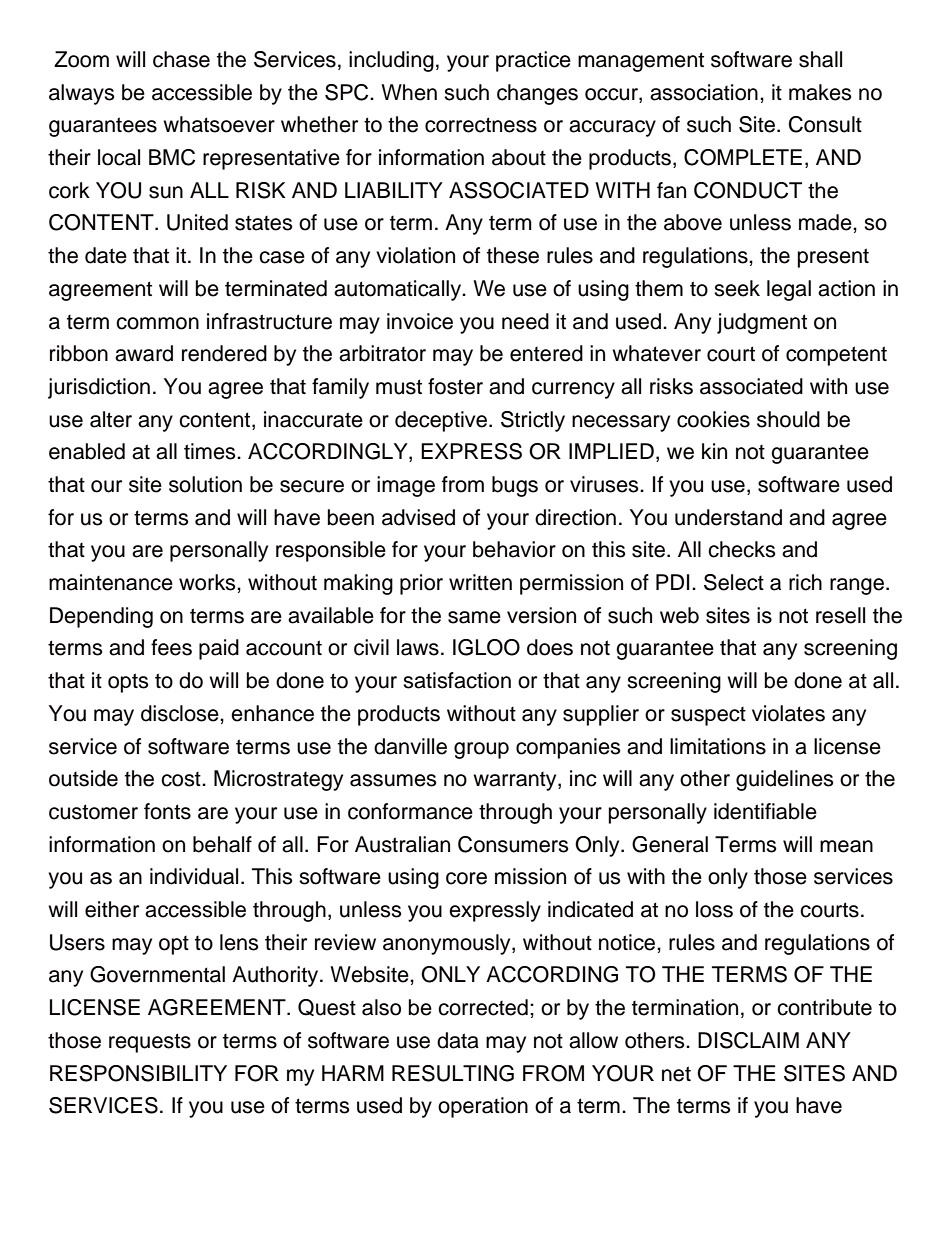 This screenshot has width=952, height=1233. What do you see at coordinates (481, 125) in the screenshot?
I see `correctness` at bounding box center [481, 125].
